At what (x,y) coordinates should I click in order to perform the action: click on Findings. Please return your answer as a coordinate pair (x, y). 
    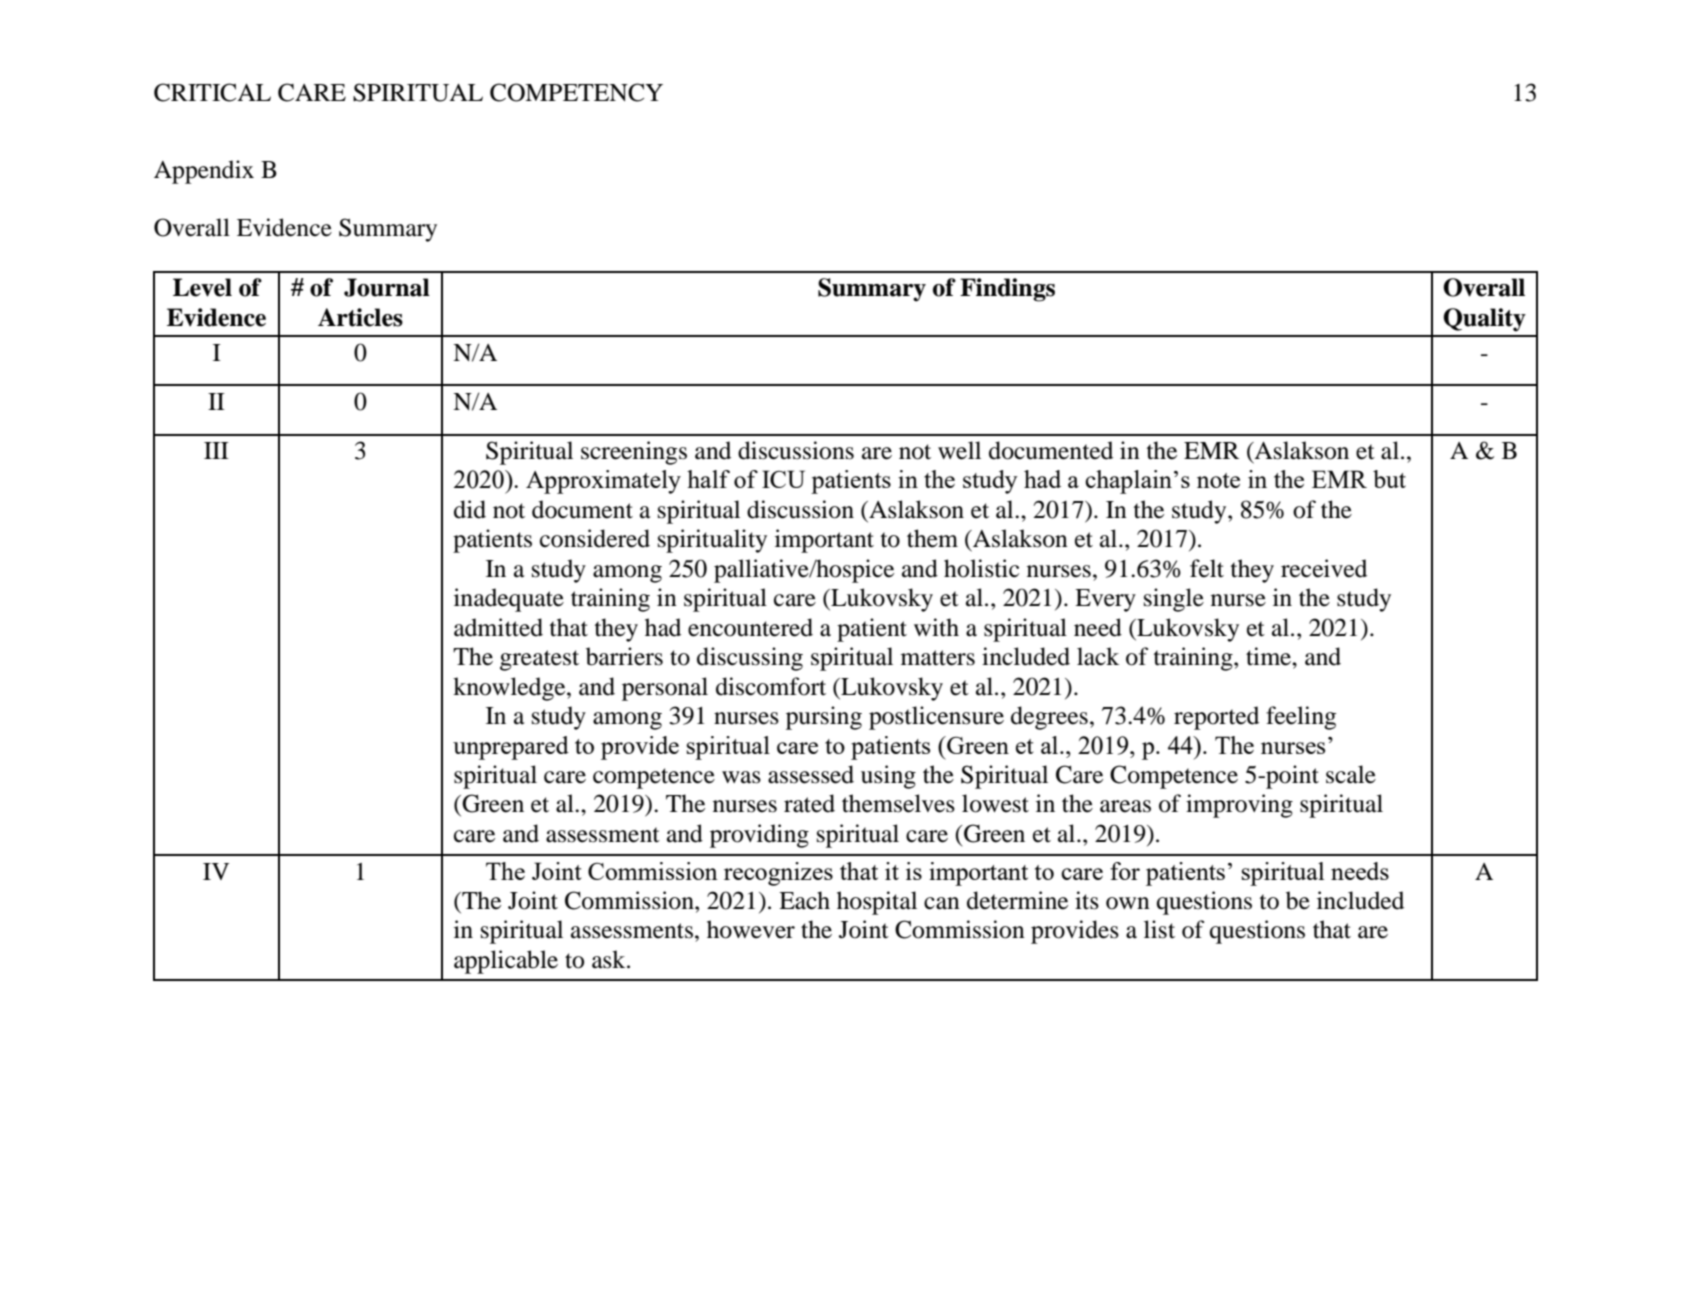
    Looking at the image, I should click on (1007, 290).
